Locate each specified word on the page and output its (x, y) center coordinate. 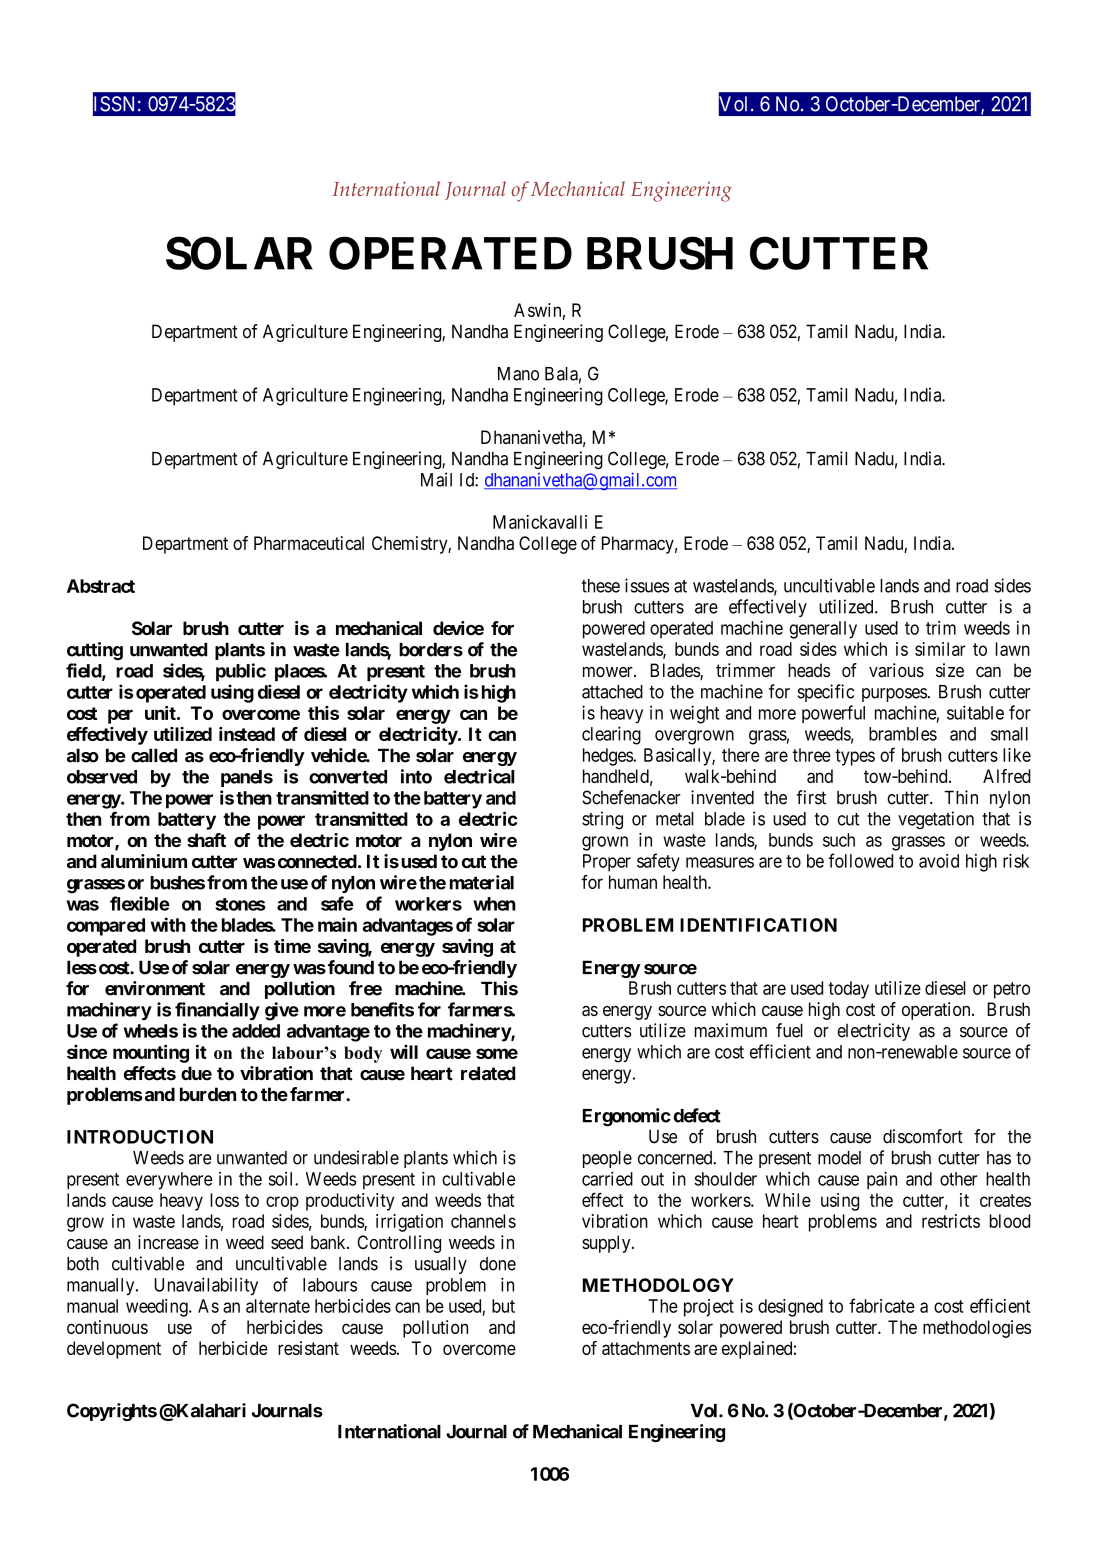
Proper (607, 863)
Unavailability (206, 1286)
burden (208, 1094)
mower (609, 672)
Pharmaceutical (309, 543)
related (488, 1073)
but (503, 1306)
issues (647, 585)
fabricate (882, 1305)
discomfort (923, 1136)
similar (940, 649)
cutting (95, 651)
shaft (206, 840)
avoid (939, 861)
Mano (518, 374)
